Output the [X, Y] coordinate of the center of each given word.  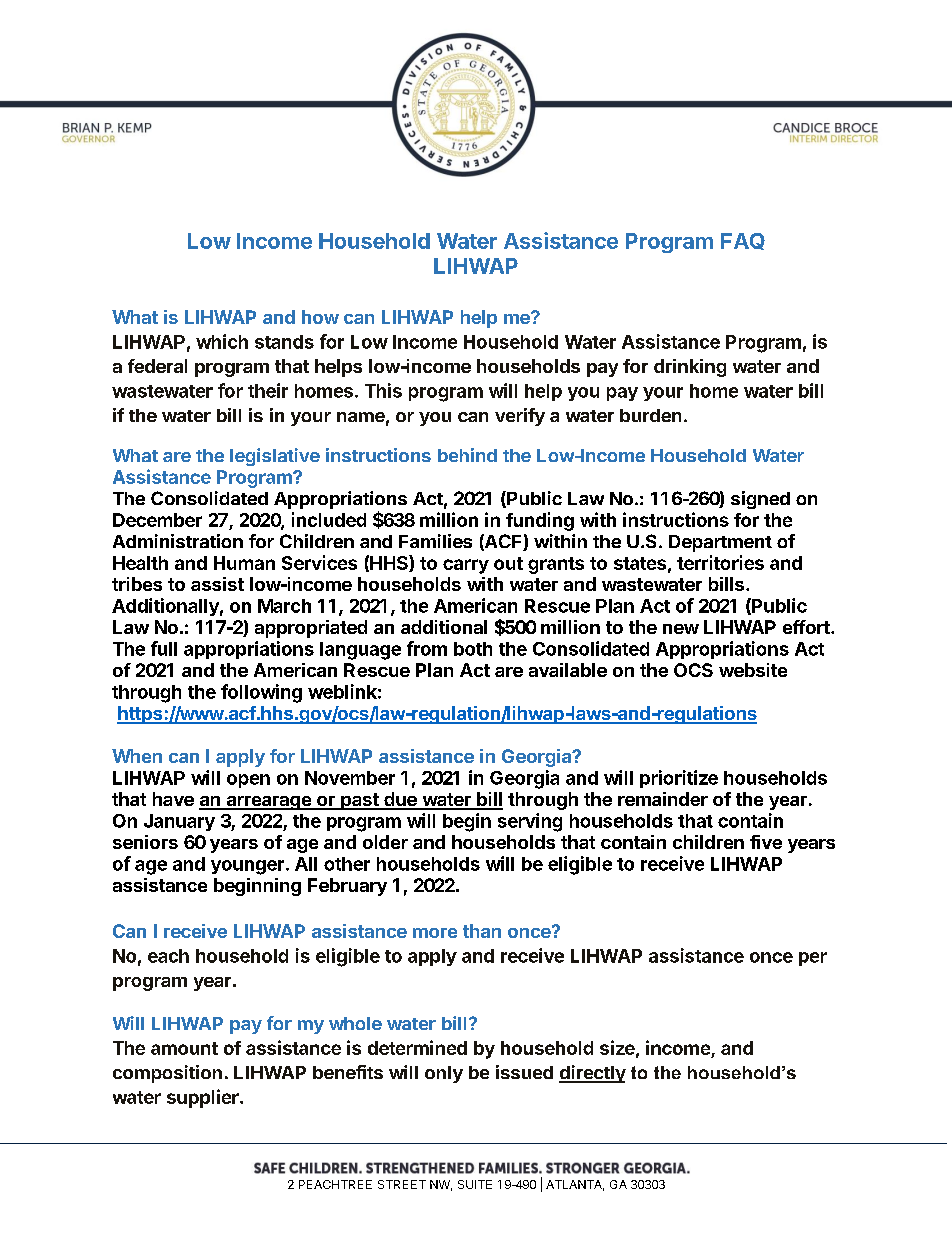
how [320, 317]
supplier [204, 1098]
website [753, 670]
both [473, 649]
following [261, 693]
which [222, 341]
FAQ [743, 241]
